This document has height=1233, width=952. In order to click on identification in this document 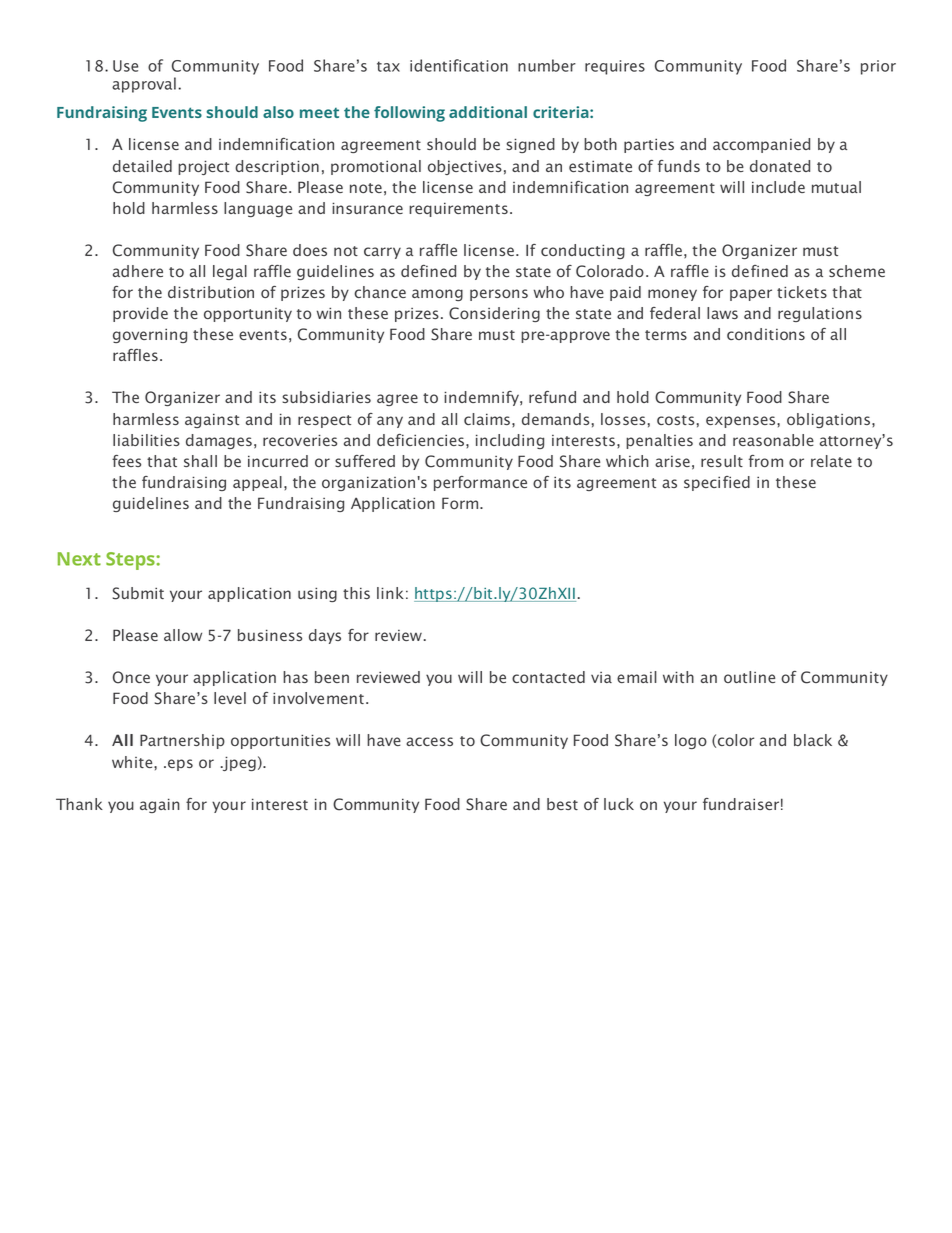, I will do `click(459, 65)`.
